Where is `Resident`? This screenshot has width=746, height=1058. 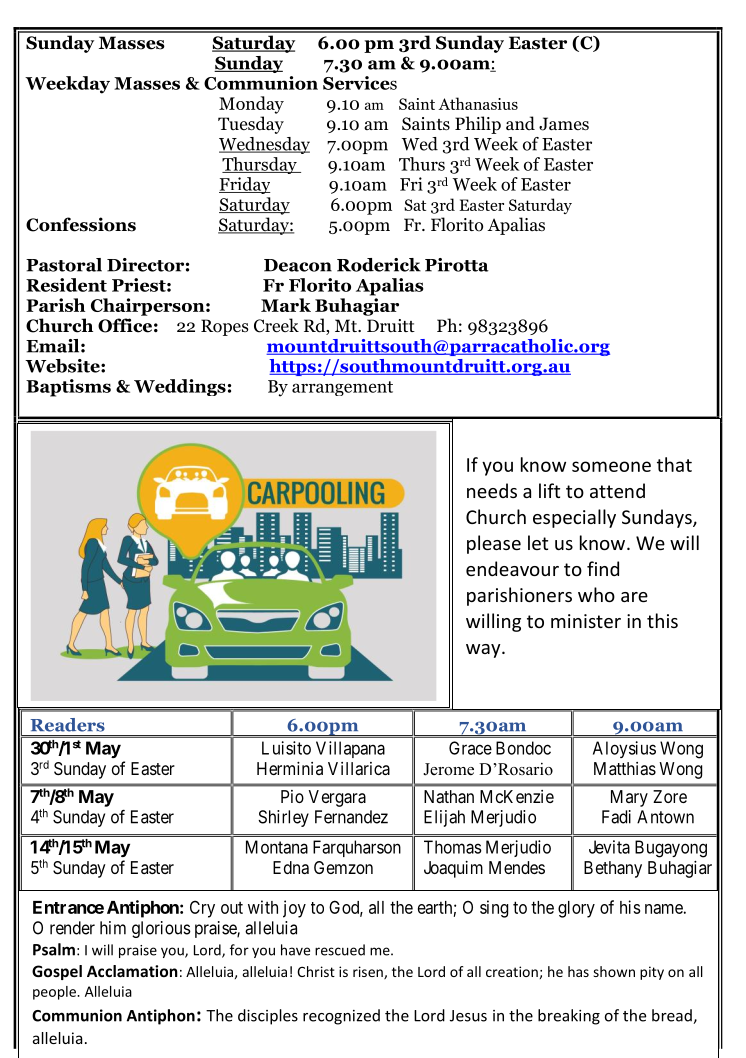
Resident is located at coordinates (66, 285).
